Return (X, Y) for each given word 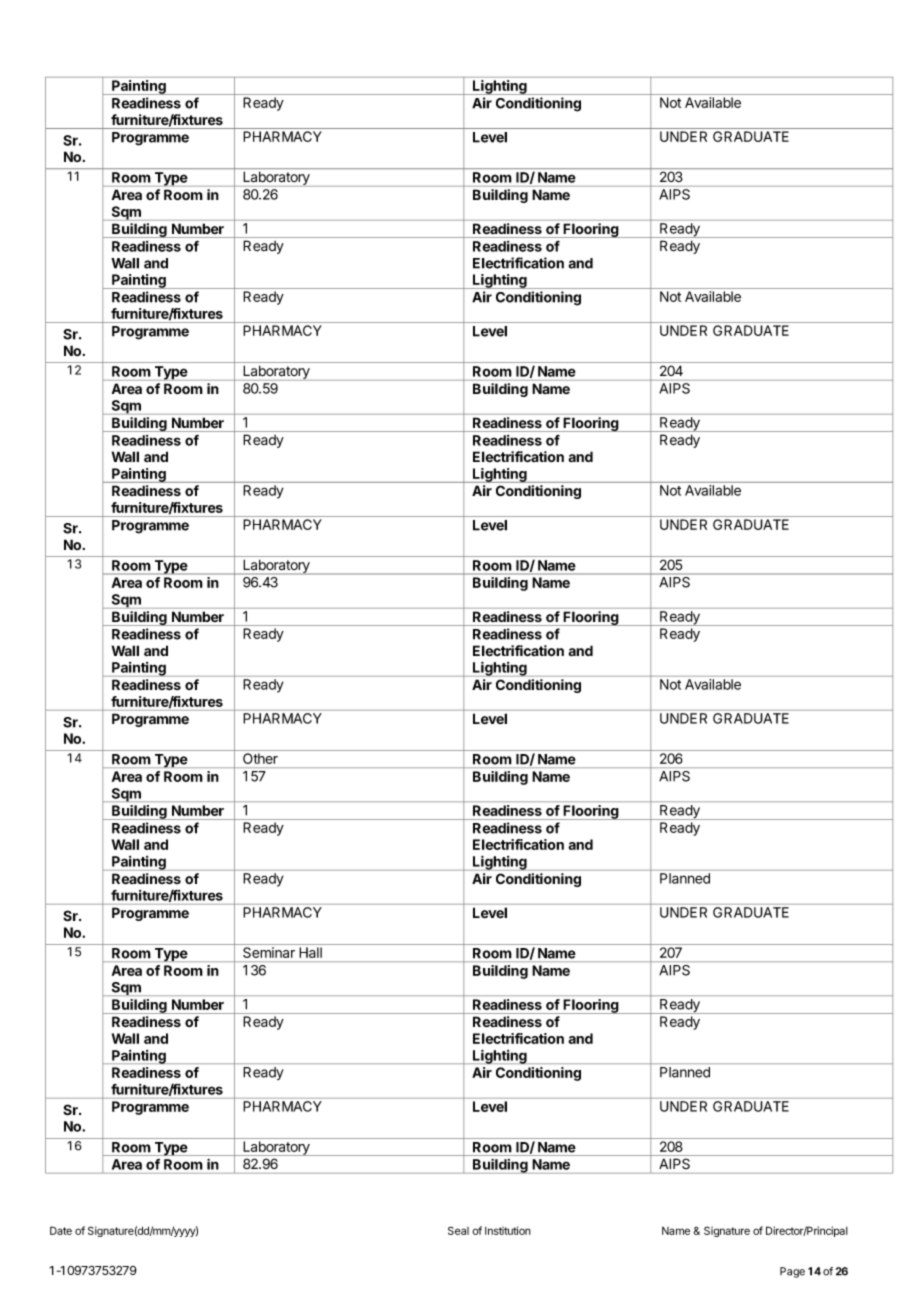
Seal (458, 1230)
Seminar (269, 952)
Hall (311, 952)
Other (260, 758)
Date (61, 1230)
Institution (508, 1230)
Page (792, 1272)
